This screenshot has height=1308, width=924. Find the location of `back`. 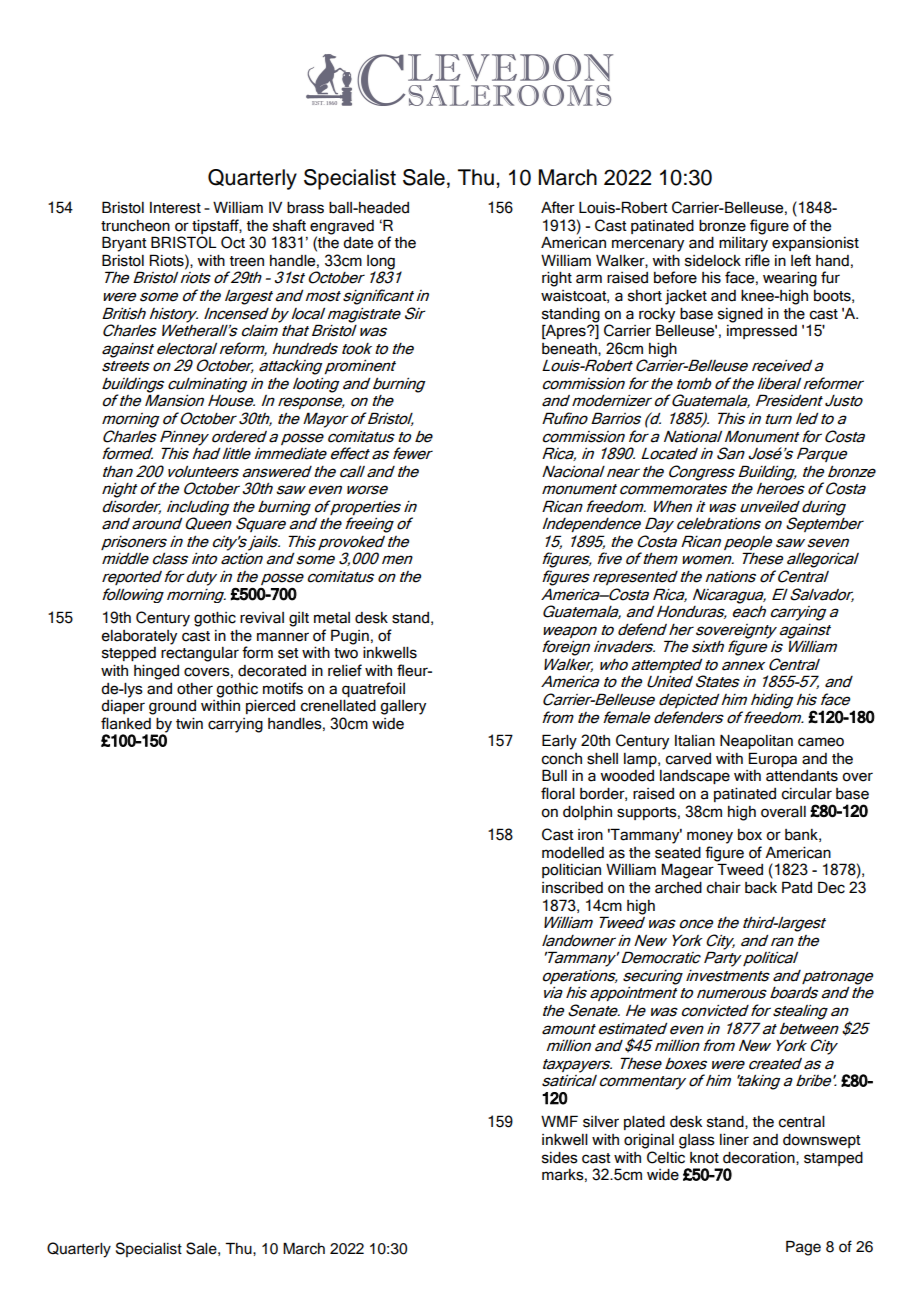

back is located at coordinates (761, 888).
